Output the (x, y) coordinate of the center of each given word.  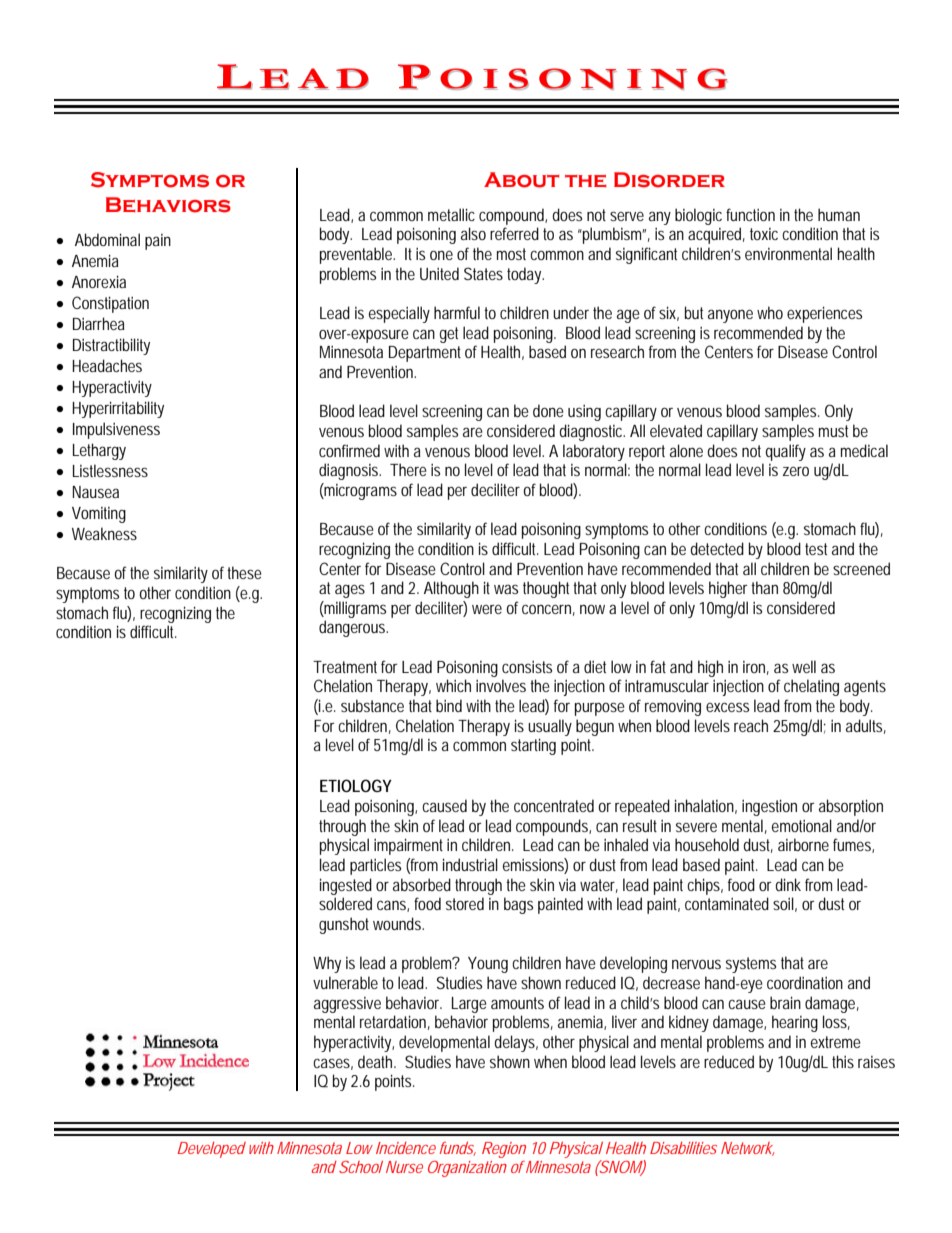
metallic (451, 214)
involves (501, 685)
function (750, 214)
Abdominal (107, 239)
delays (514, 1043)
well (804, 666)
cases (331, 1063)
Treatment (345, 667)
